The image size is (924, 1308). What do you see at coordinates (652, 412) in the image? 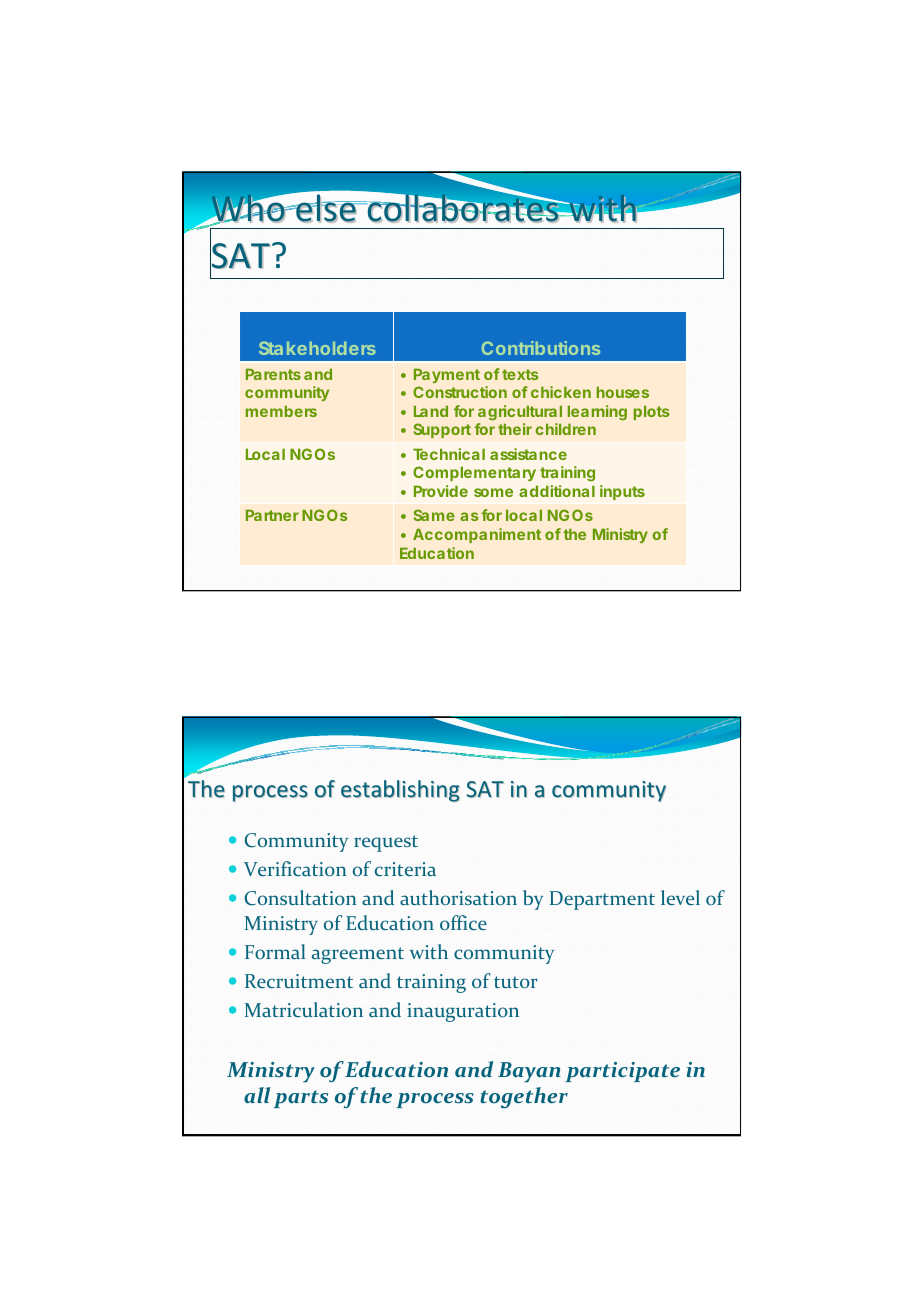
I see `plots` at bounding box center [652, 412].
